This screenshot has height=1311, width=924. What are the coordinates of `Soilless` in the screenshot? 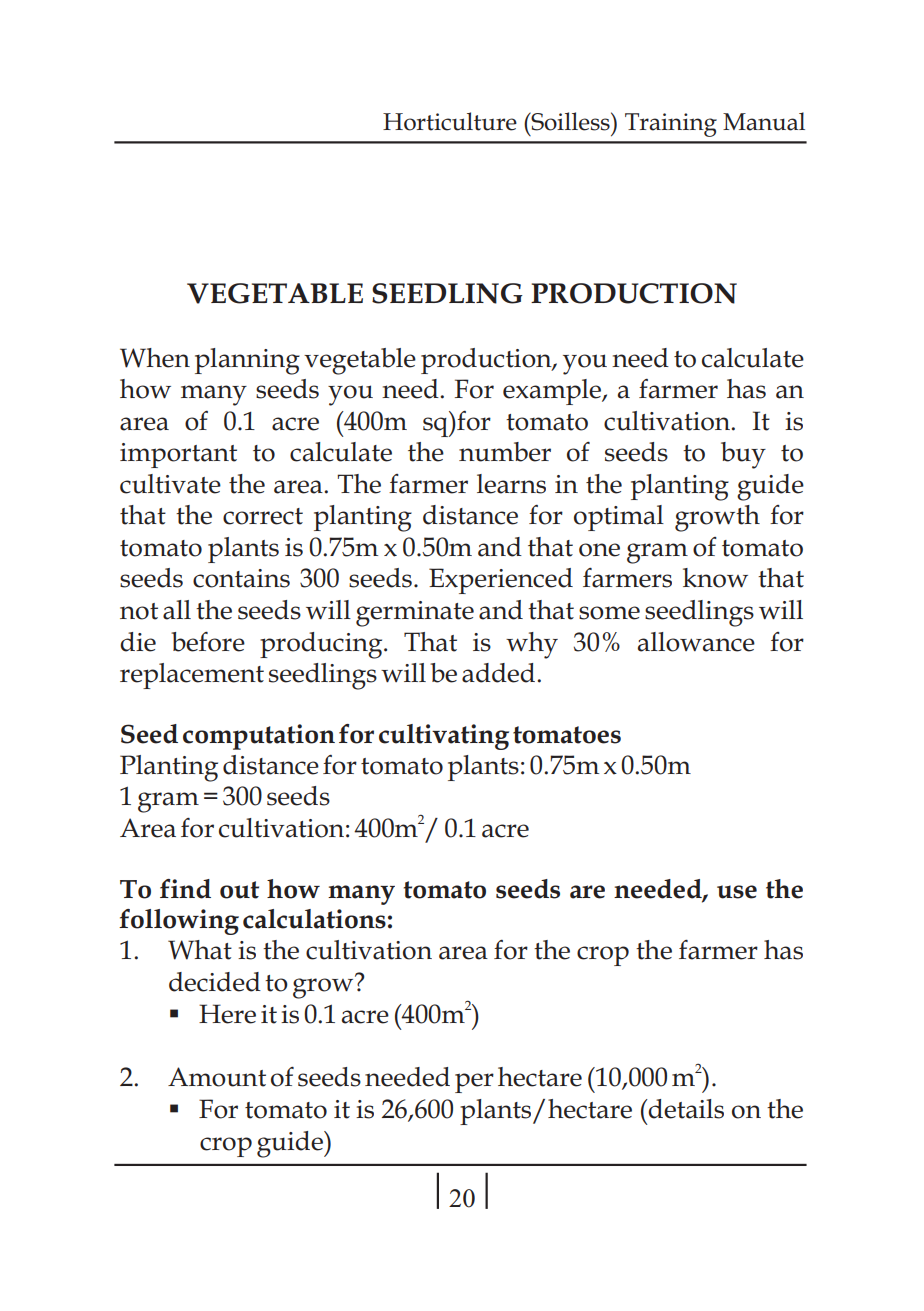 It's located at (570, 121).
